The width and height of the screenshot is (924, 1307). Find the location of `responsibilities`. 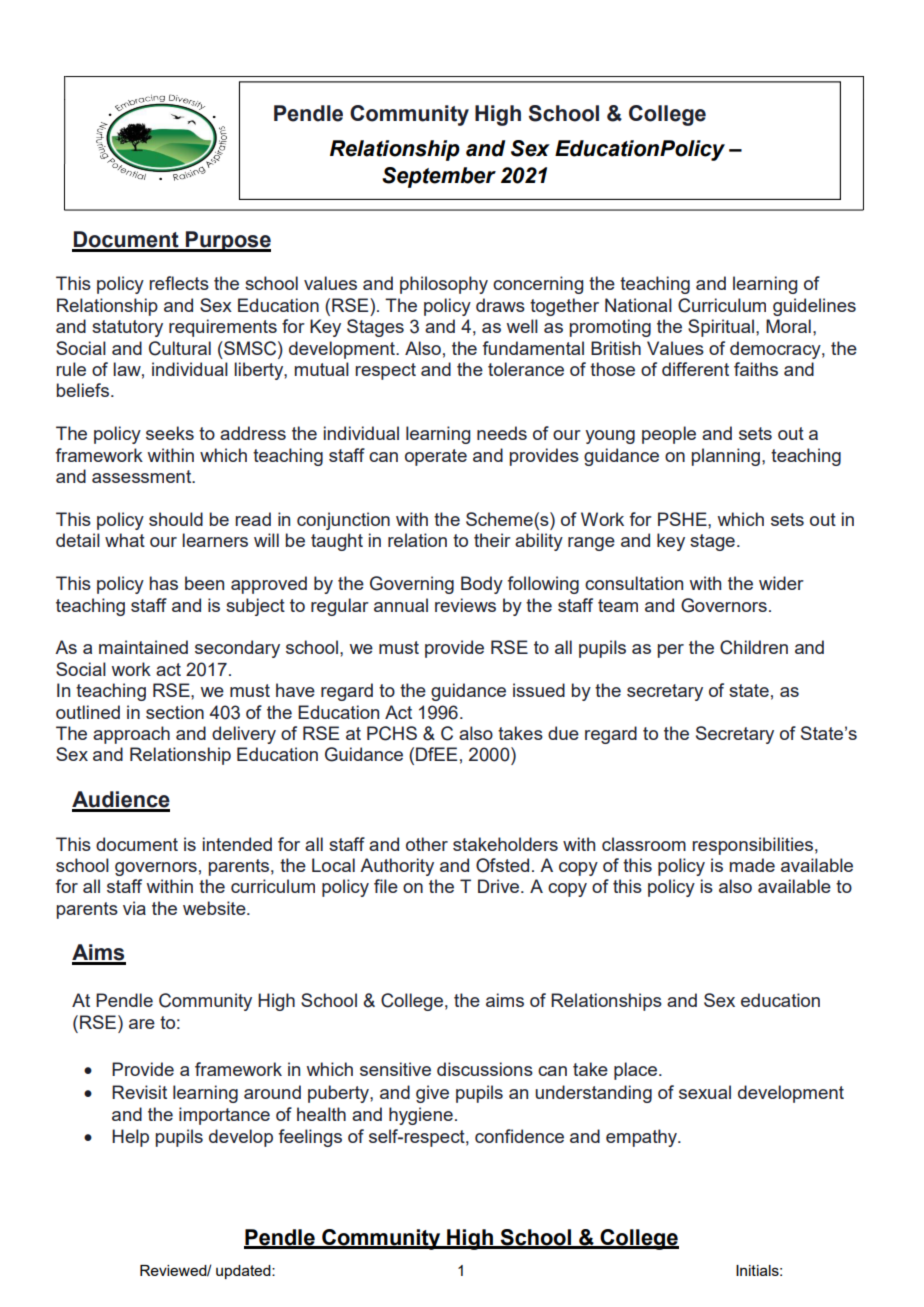

responsibilities is located at coordinates (752, 846).
